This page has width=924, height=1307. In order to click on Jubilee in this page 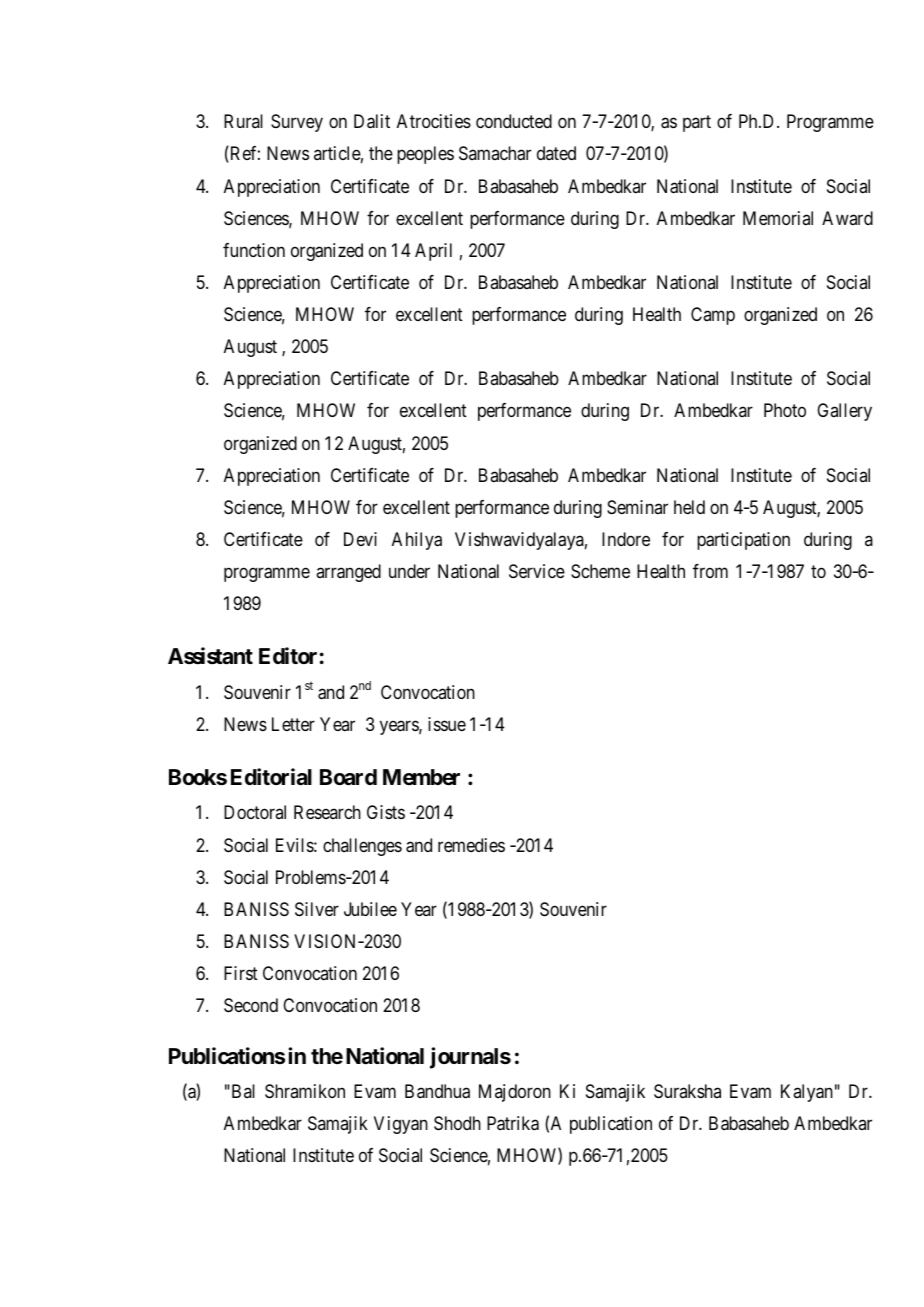, I will do `click(370, 909)`.
